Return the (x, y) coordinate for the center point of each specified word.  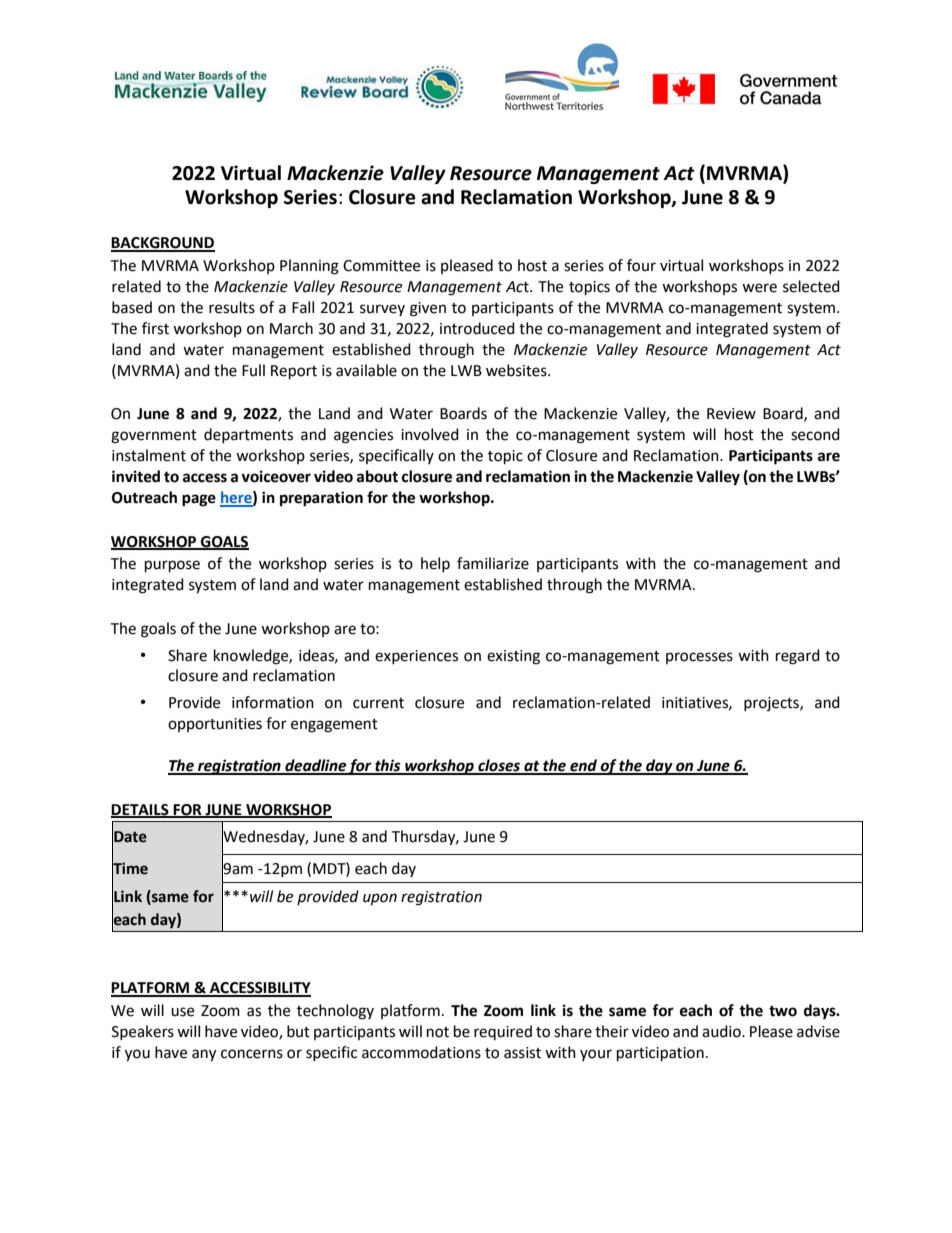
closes (499, 766)
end (583, 766)
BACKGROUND (163, 244)
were (759, 288)
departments (248, 435)
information (273, 702)
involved (430, 434)
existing (513, 657)
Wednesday (265, 837)
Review (731, 414)
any (204, 1055)
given (428, 309)
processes (699, 658)
